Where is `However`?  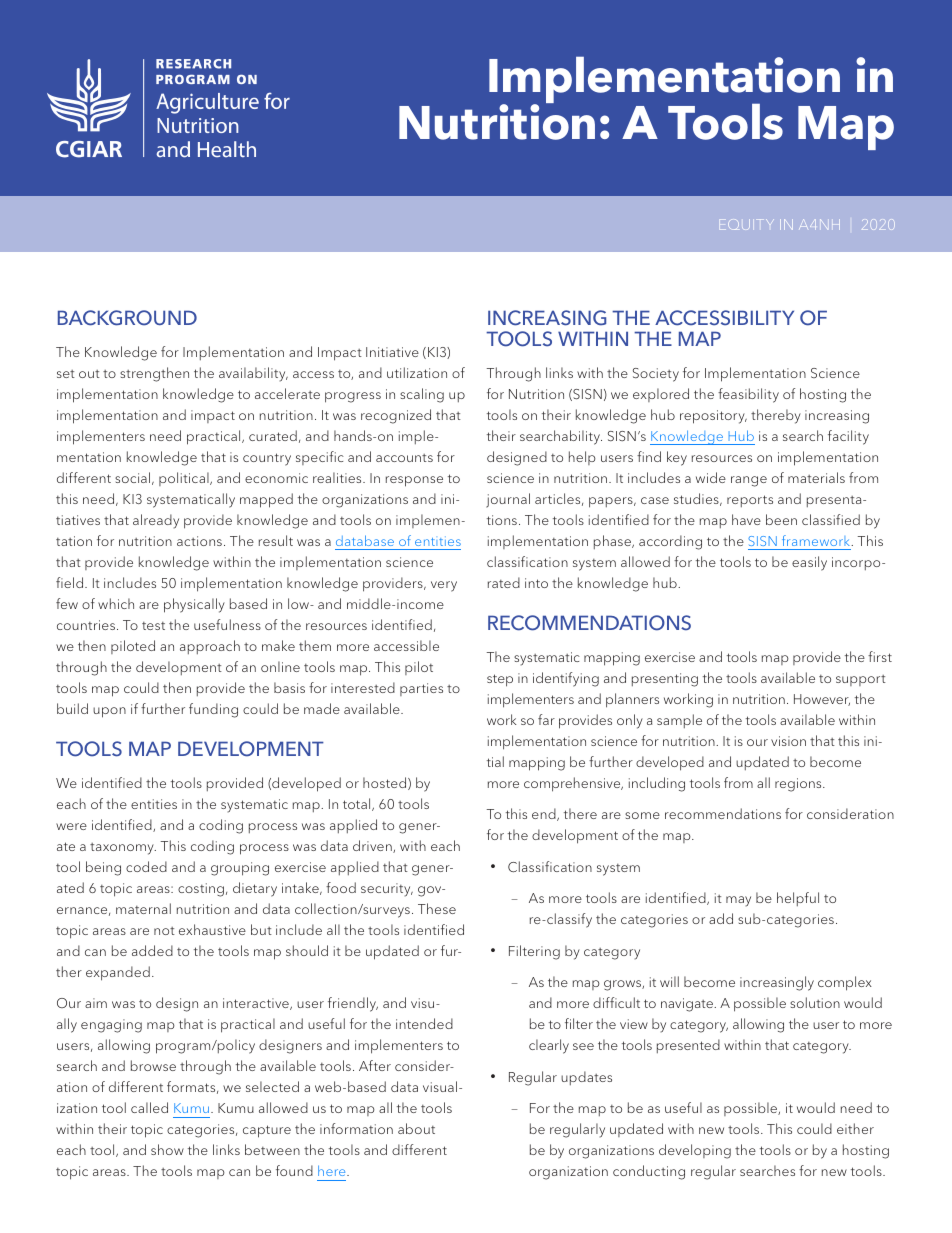 However is located at coordinates (822, 700).
